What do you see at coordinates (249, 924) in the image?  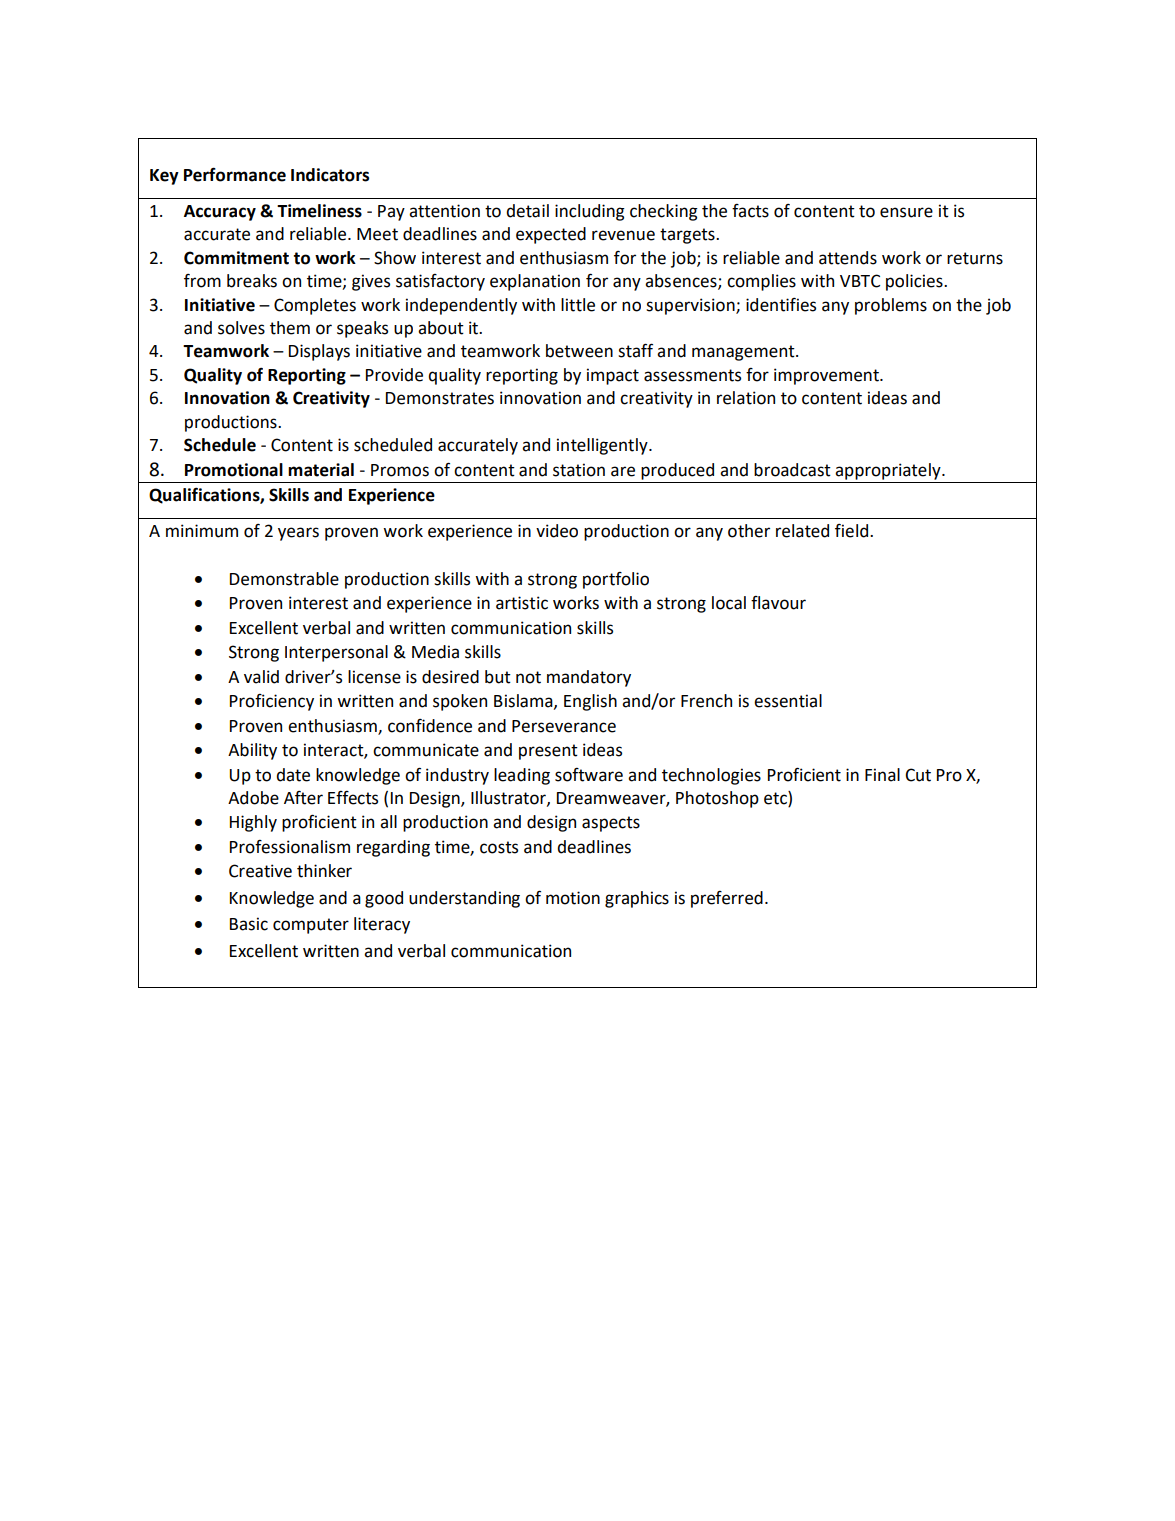 I see `Basic` at bounding box center [249, 924].
